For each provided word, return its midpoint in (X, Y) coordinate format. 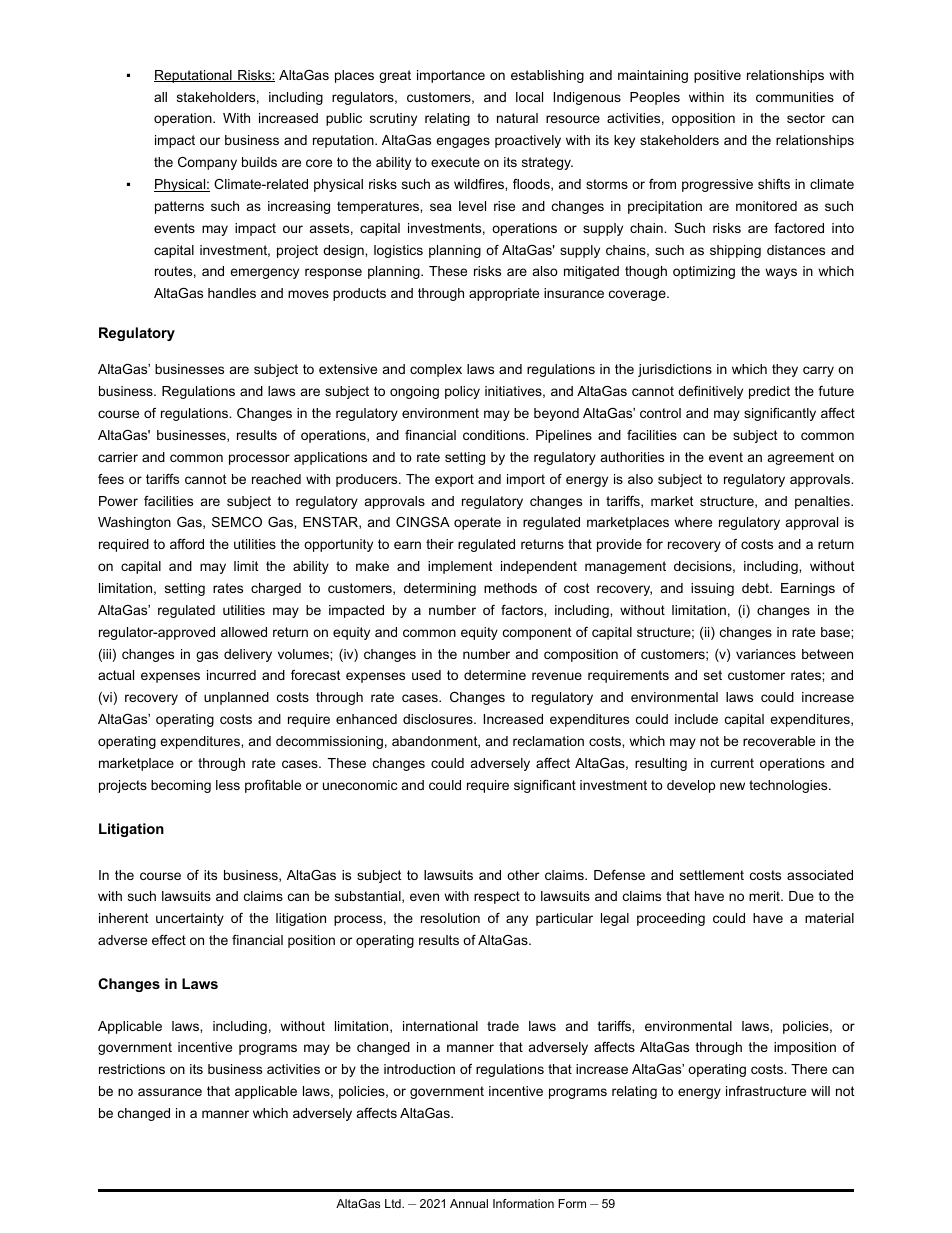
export (454, 480)
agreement (801, 458)
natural (517, 118)
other (523, 875)
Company (207, 163)
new (732, 786)
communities (795, 97)
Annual (469, 1203)
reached (276, 479)
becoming (181, 786)
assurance (170, 1092)
